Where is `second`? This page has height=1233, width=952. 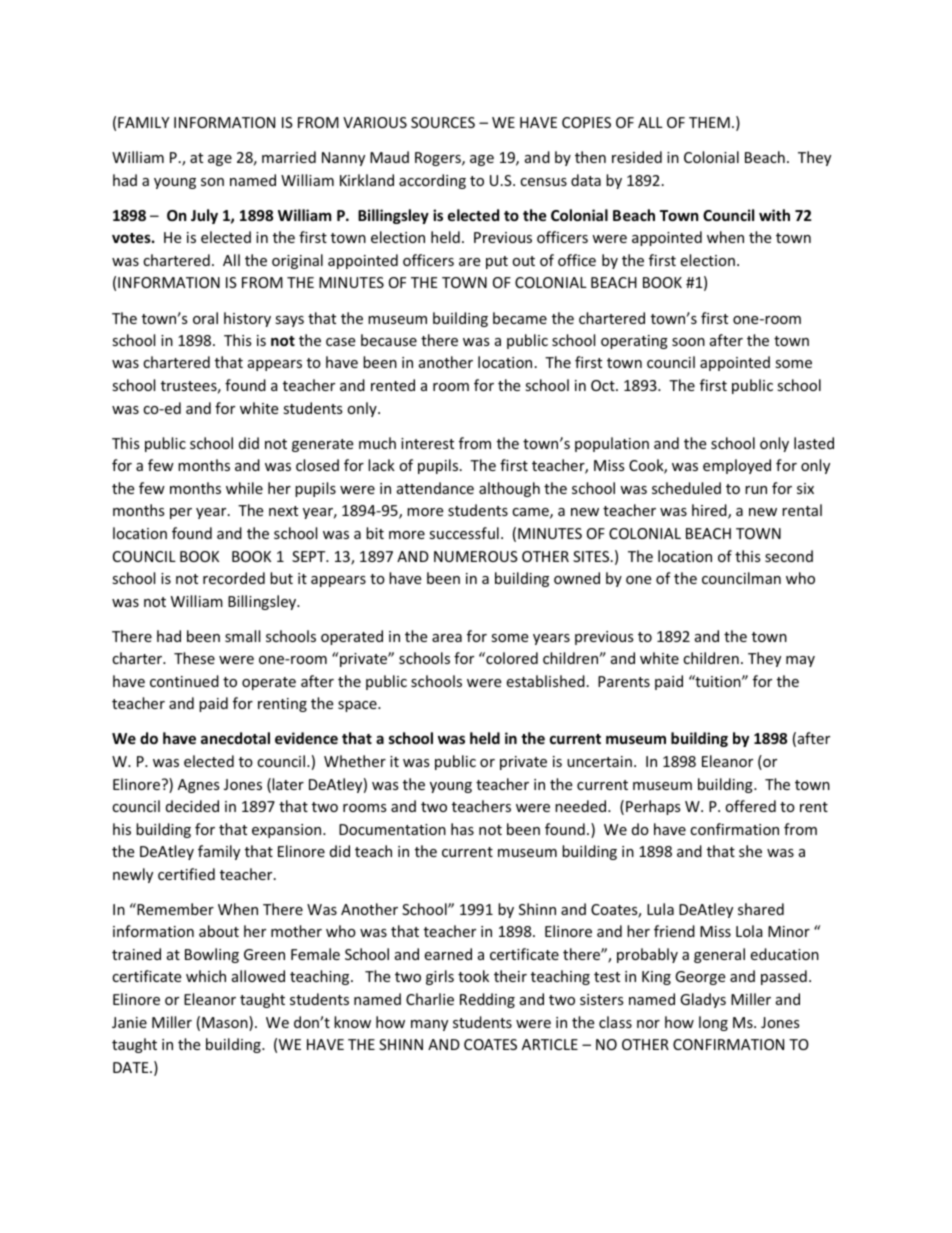
second is located at coordinates (789, 556).
